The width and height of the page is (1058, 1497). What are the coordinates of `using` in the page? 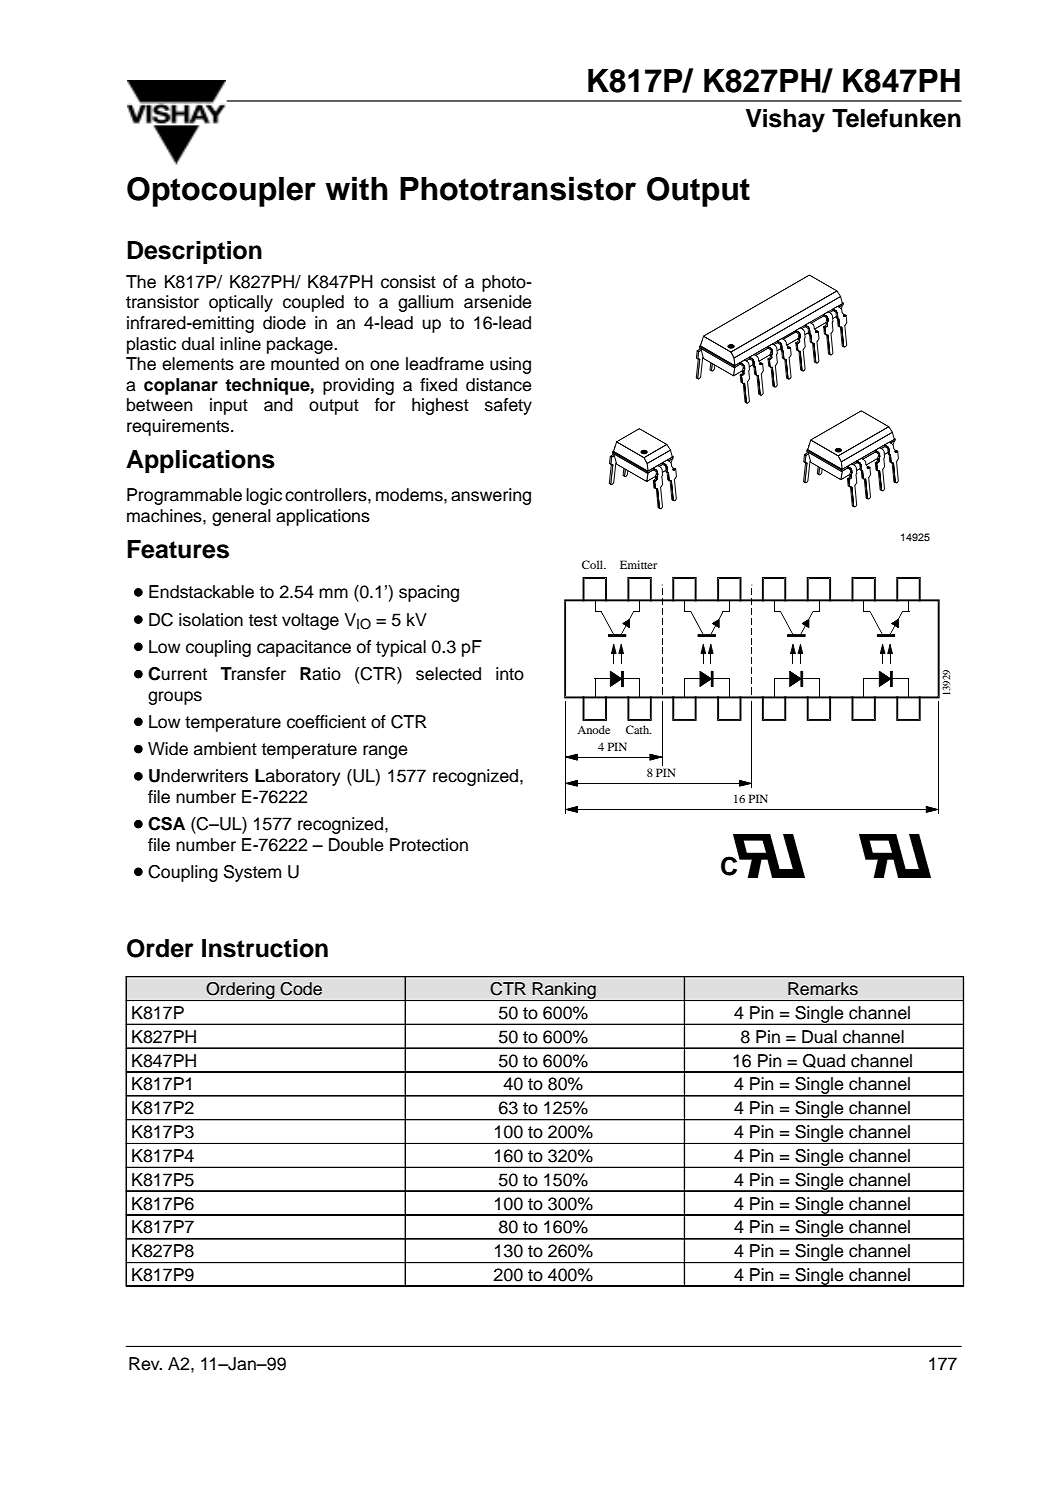 It's located at (510, 365).
